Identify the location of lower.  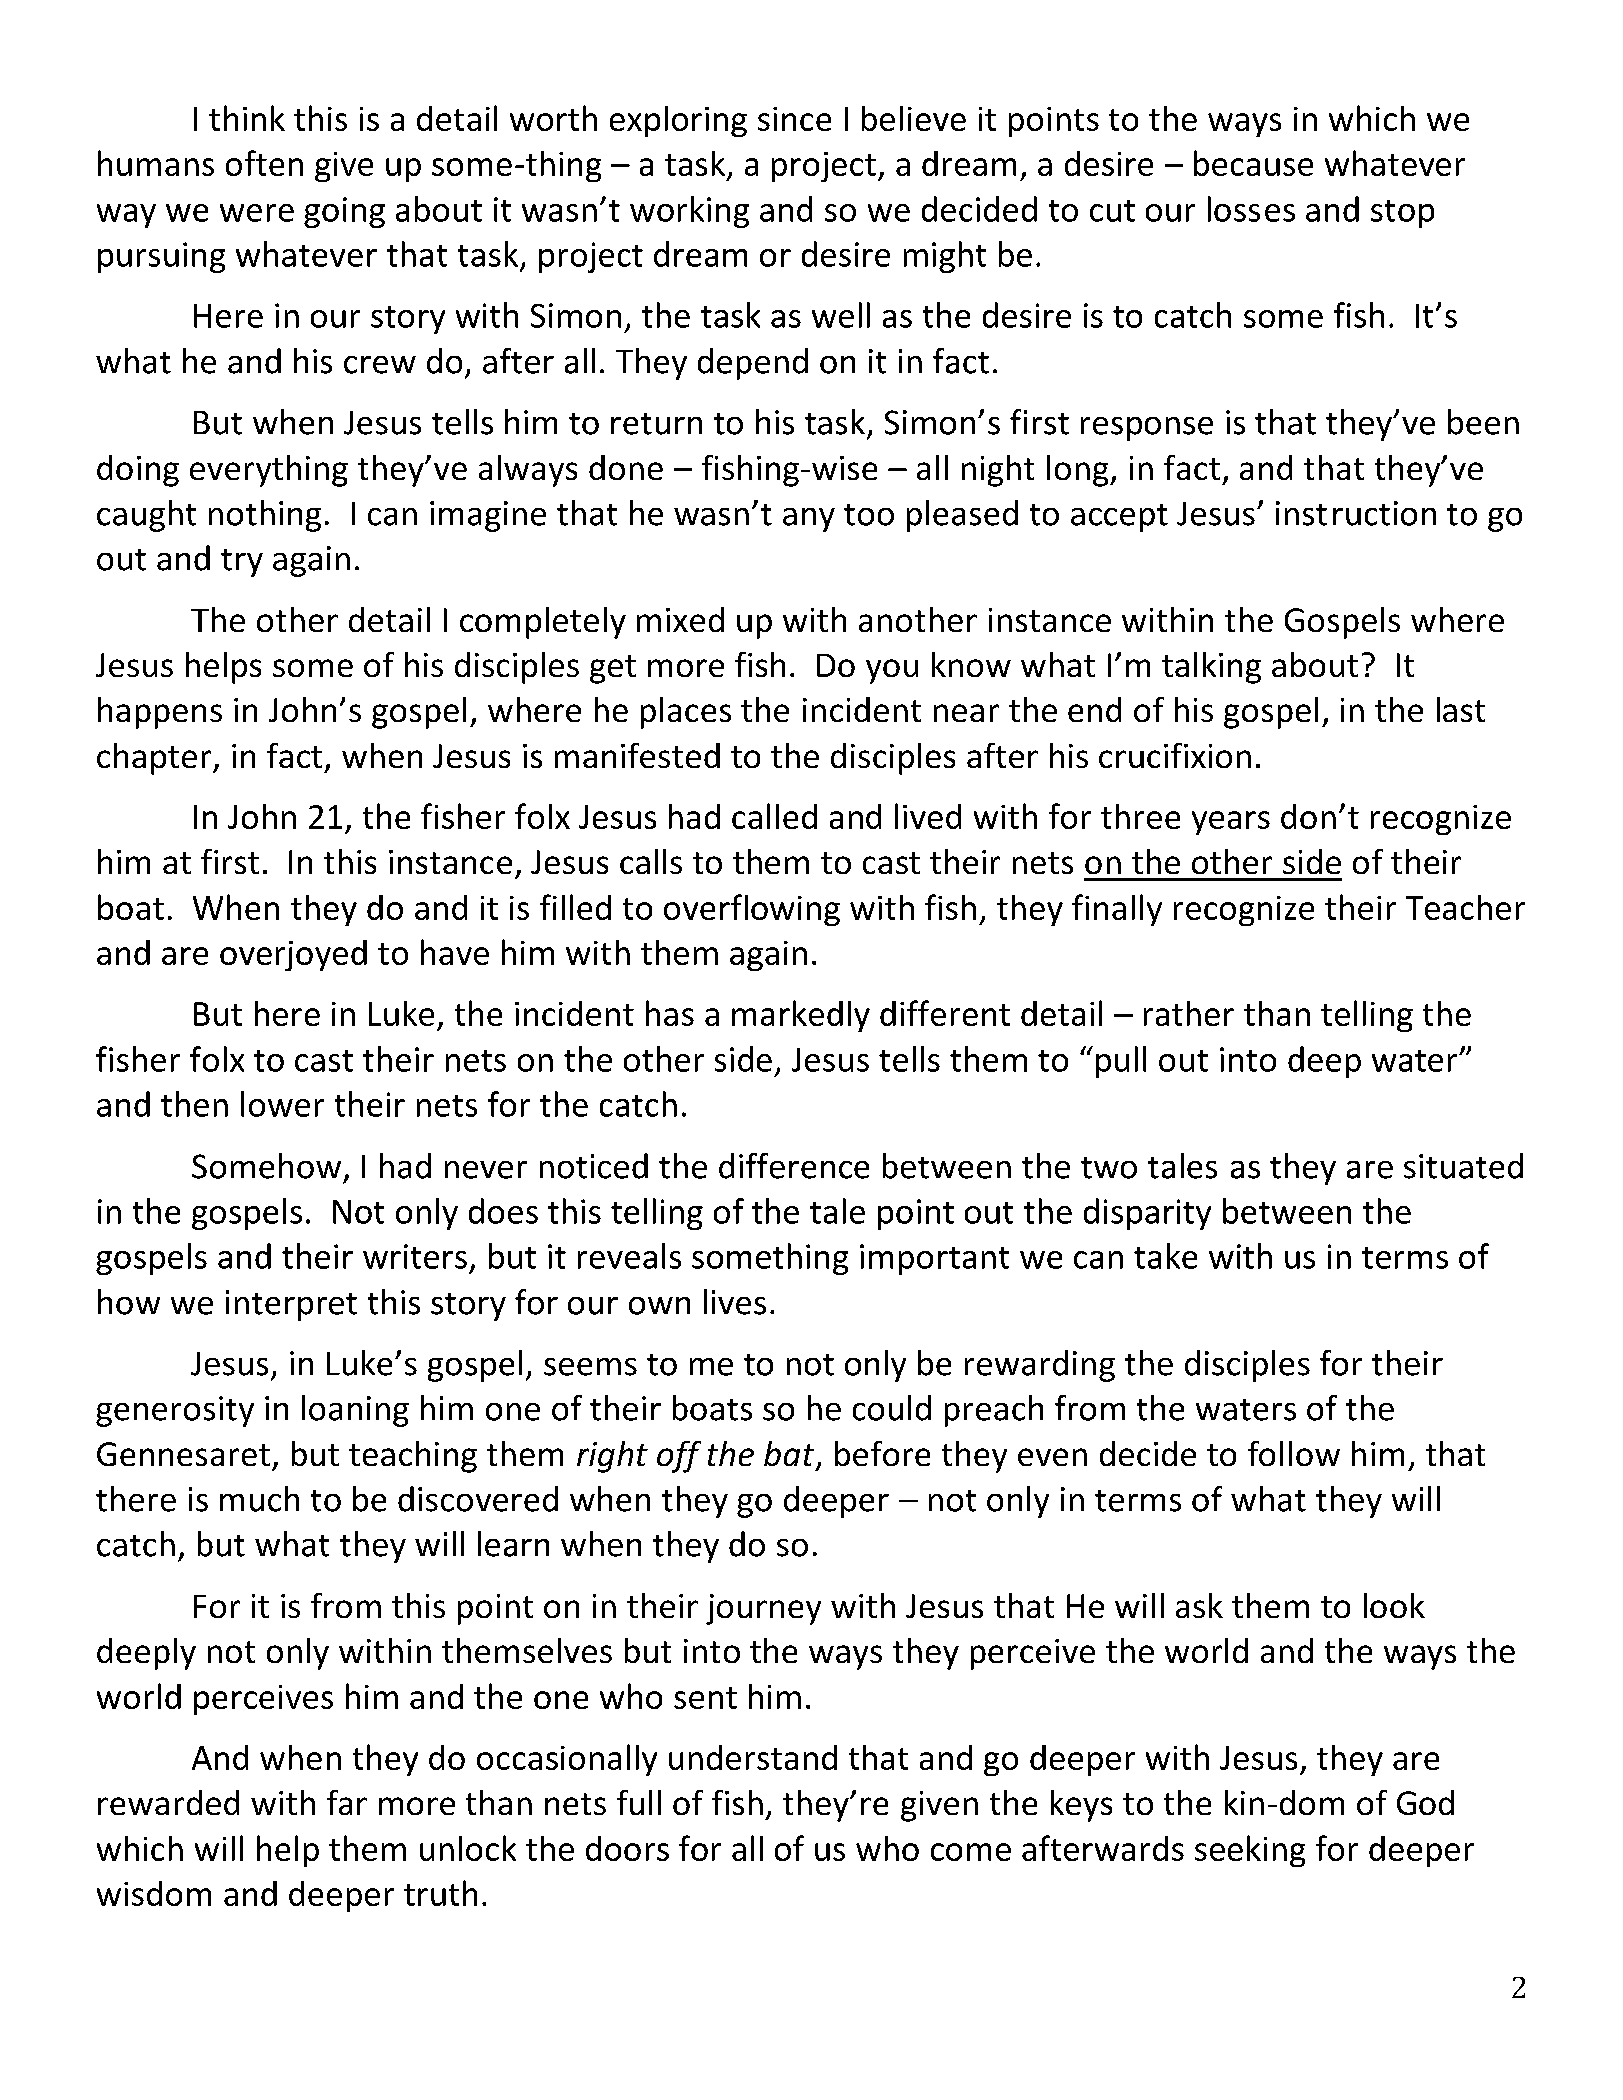
(282, 1104).
